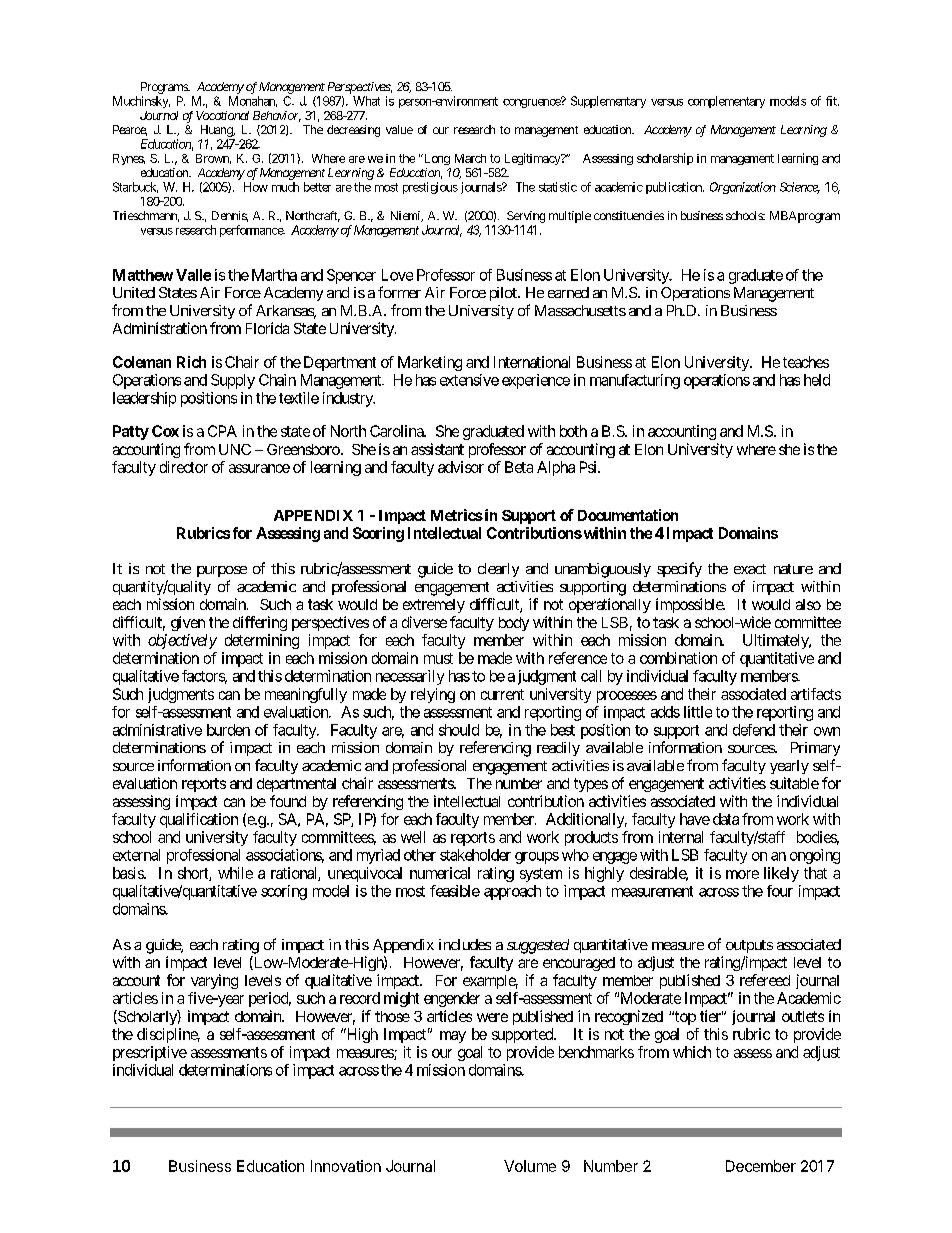 The width and height of the image is (952, 1233). What do you see at coordinates (222, 115) in the image?
I see `Vocational` at bounding box center [222, 115].
